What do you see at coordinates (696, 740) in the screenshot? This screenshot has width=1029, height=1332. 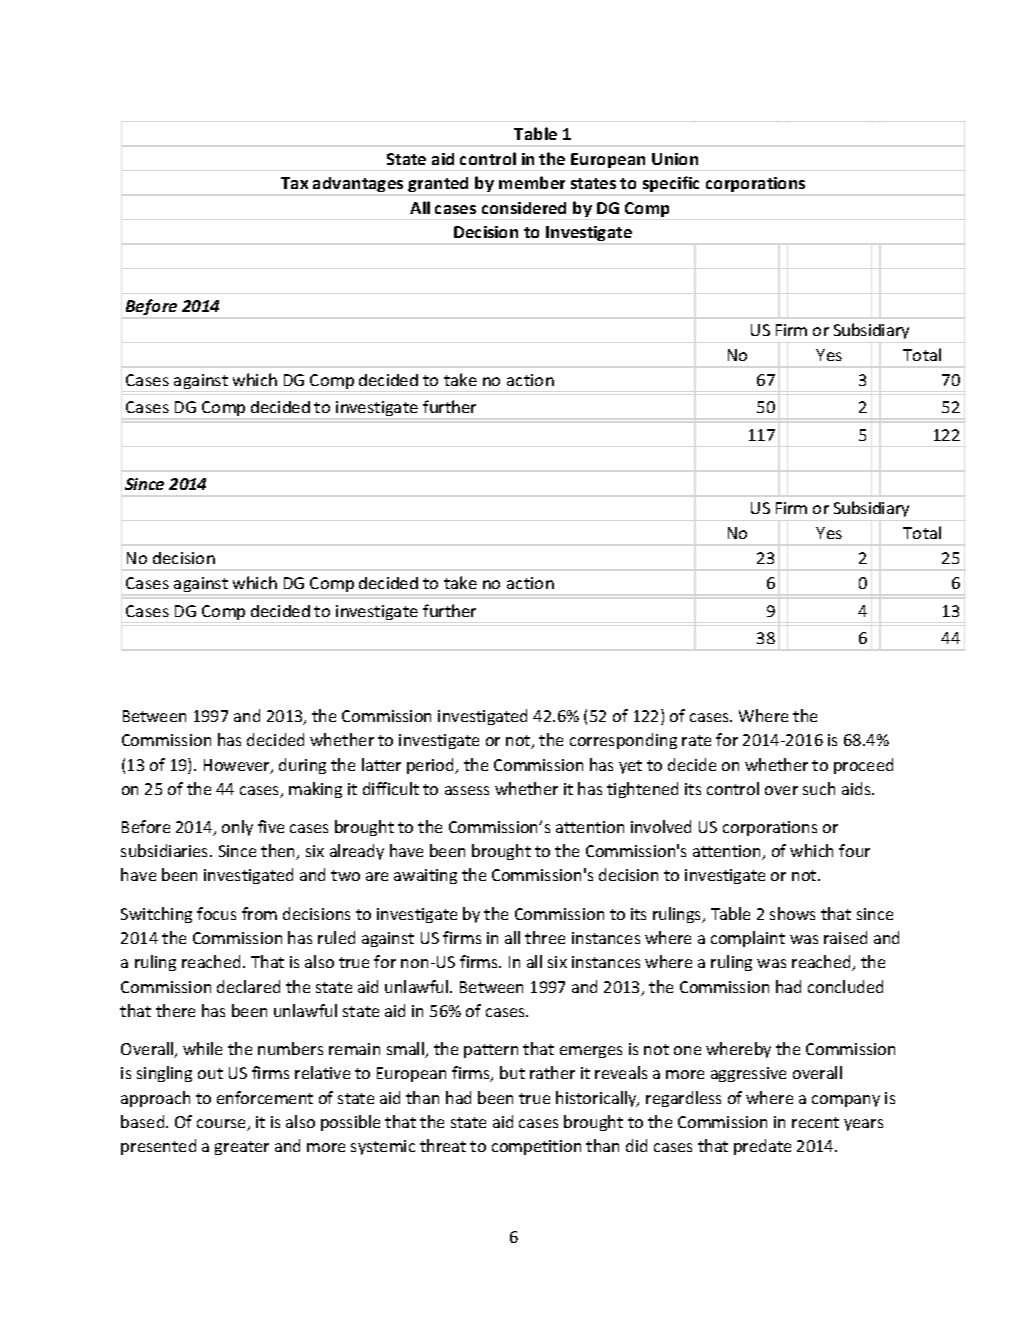 I see `rate` at bounding box center [696, 740].
